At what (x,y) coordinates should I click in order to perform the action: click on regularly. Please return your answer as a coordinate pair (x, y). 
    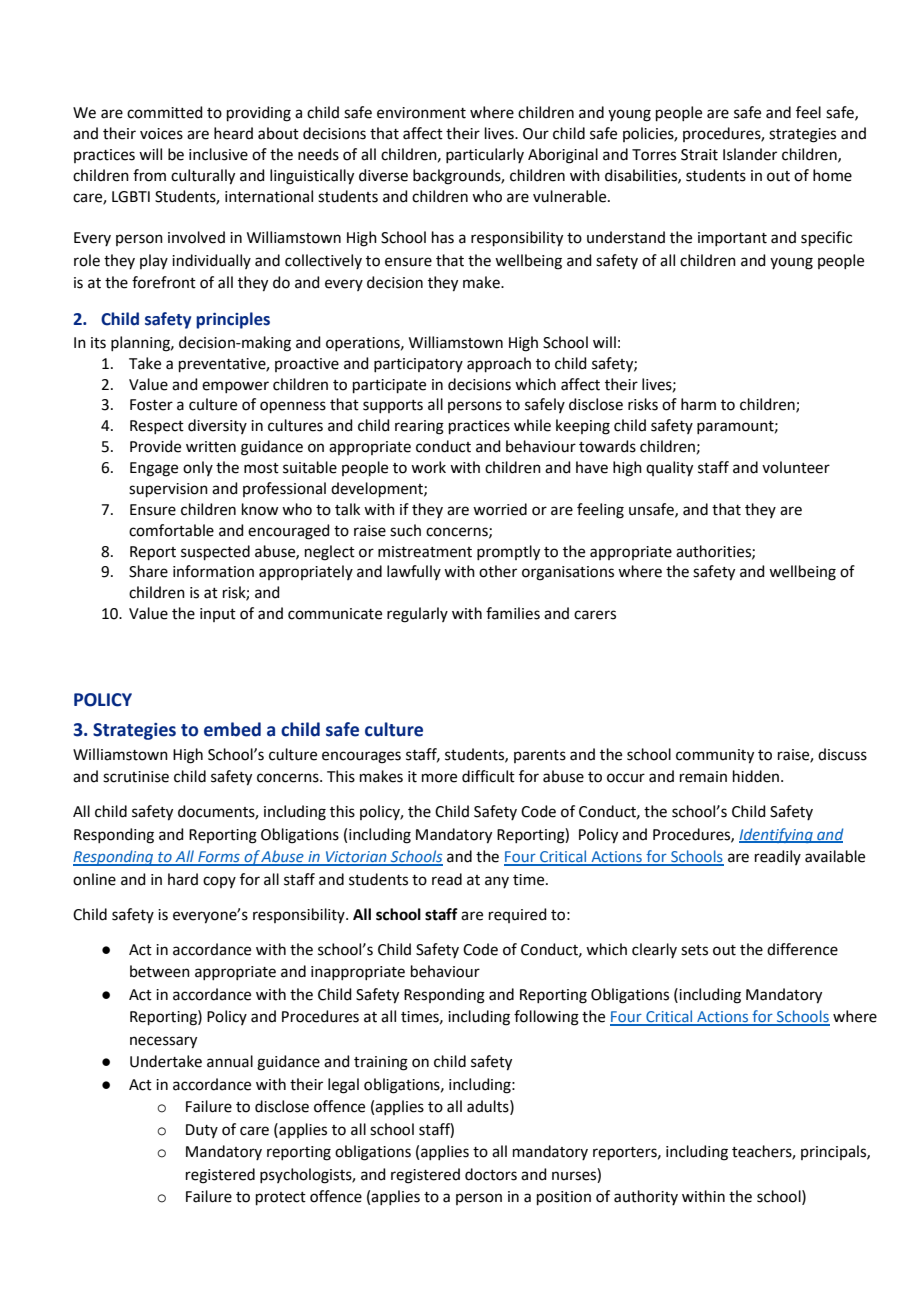
    Looking at the image, I should click on (417, 615).
